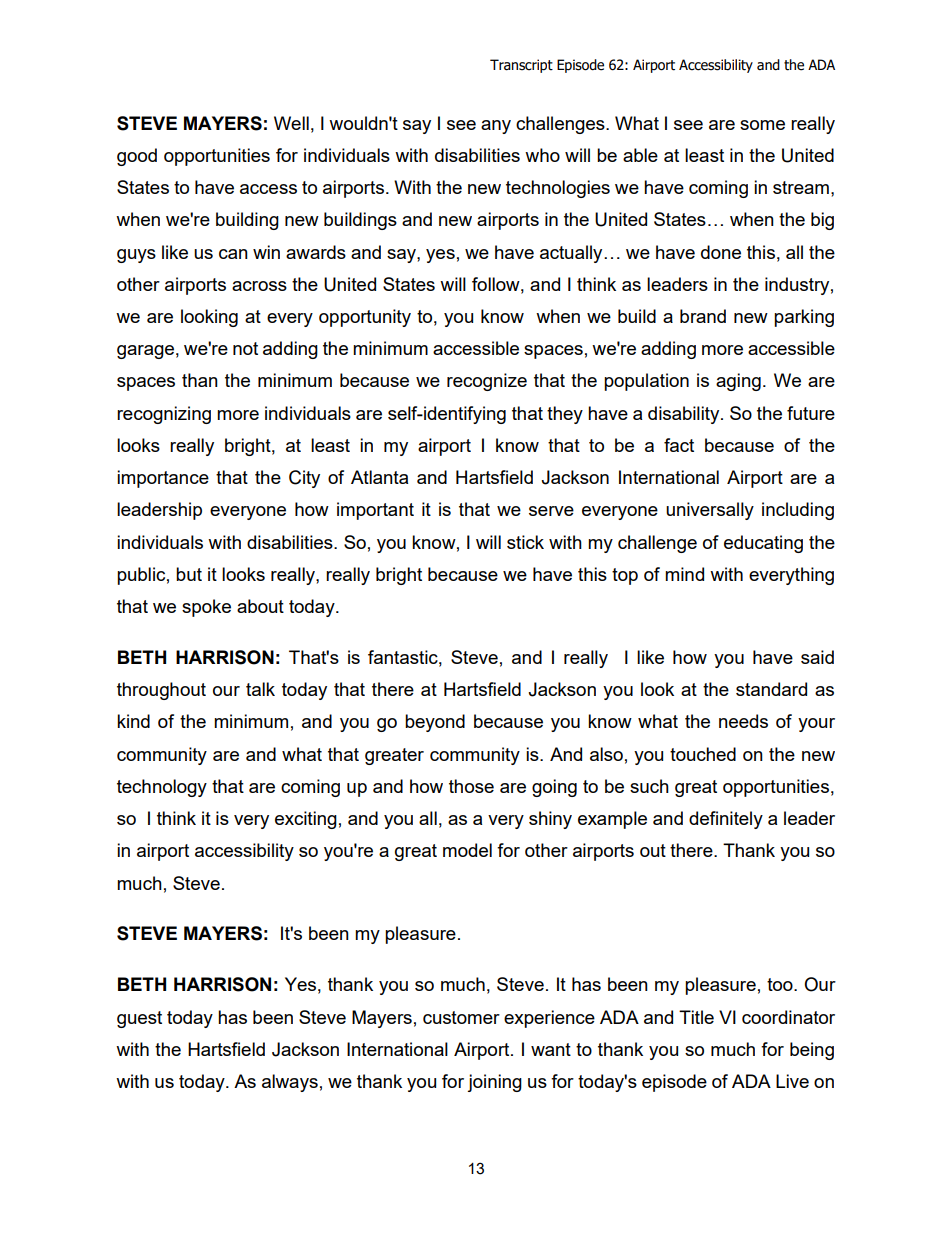 The height and width of the document is (1233, 952). What do you see at coordinates (726, 820) in the document?
I see `definitely` at bounding box center [726, 820].
